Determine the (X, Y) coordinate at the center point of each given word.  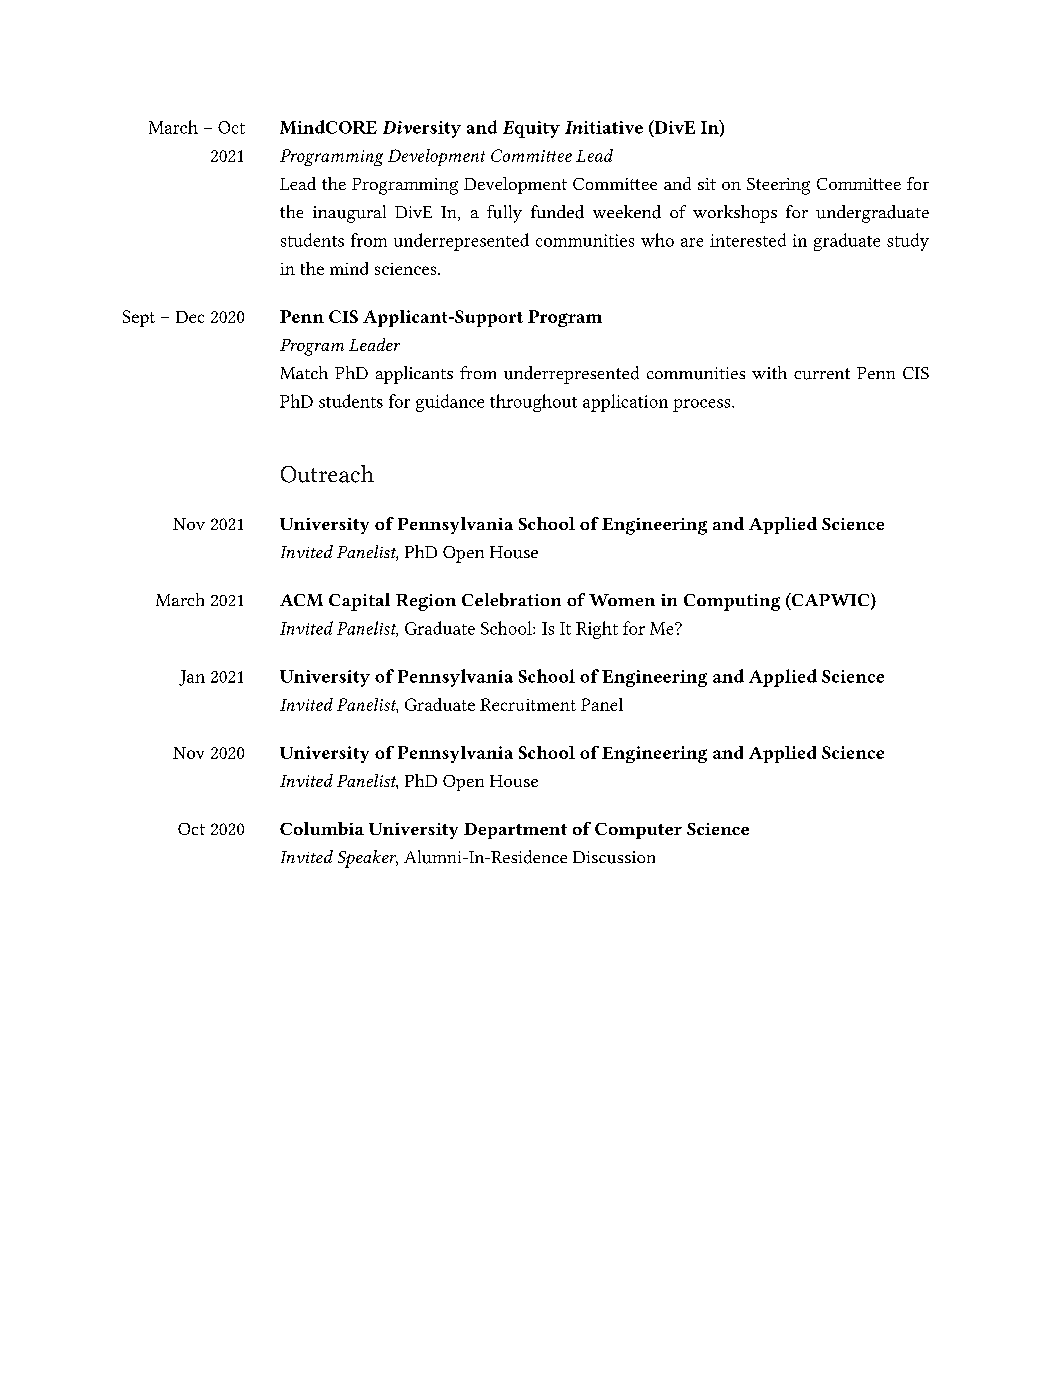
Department (515, 831)
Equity (531, 129)
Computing (732, 602)
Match (304, 372)
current (822, 374)
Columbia (322, 828)
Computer (638, 831)
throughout (533, 403)
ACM (301, 600)
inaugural (349, 214)
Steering (778, 186)
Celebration (511, 600)
